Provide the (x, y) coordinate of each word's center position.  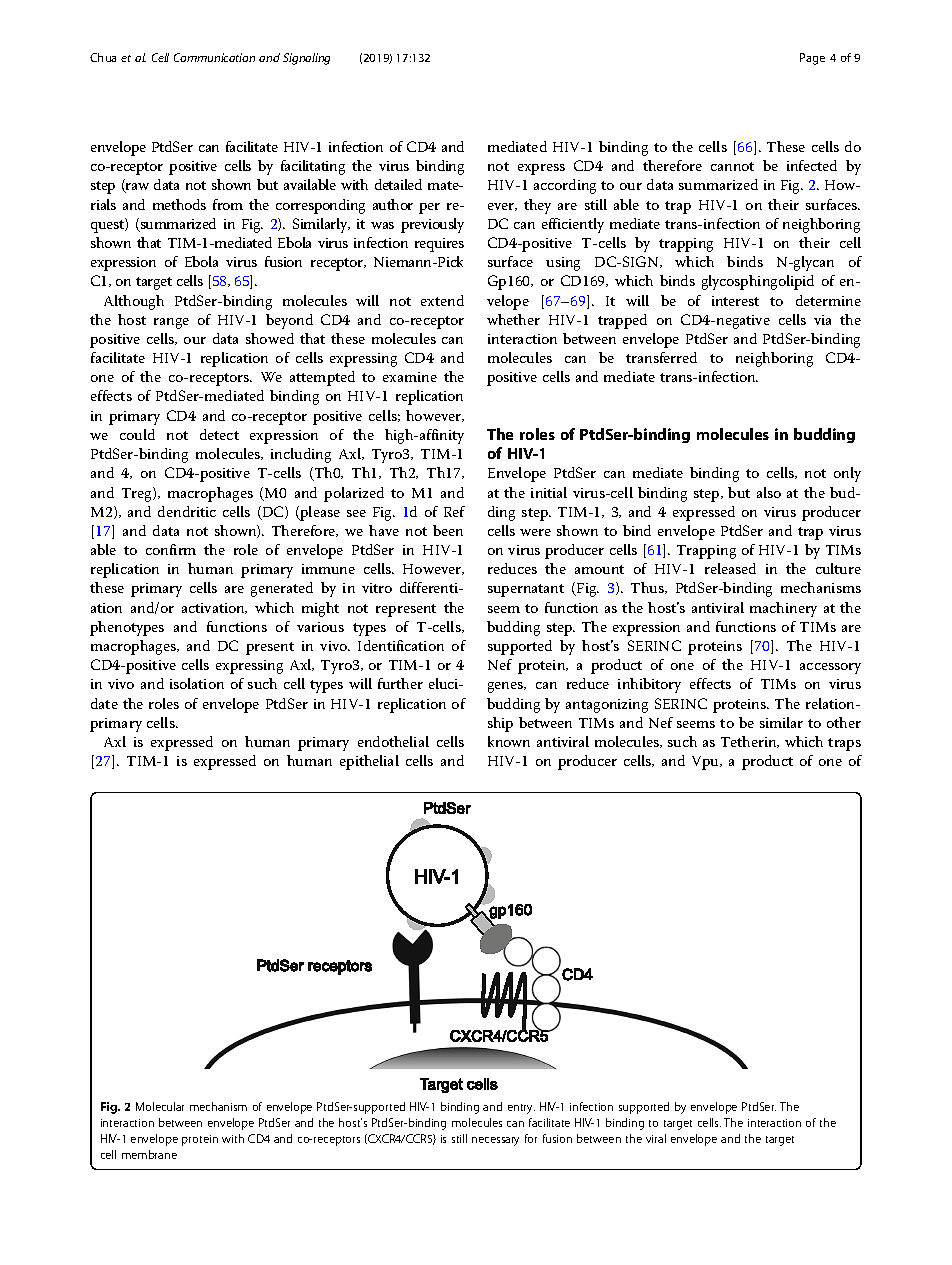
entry (521, 1109)
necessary (495, 1141)
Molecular (160, 1106)
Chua (103, 57)
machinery (783, 609)
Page (812, 59)
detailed (398, 184)
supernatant (526, 590)
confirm (171, 549)
